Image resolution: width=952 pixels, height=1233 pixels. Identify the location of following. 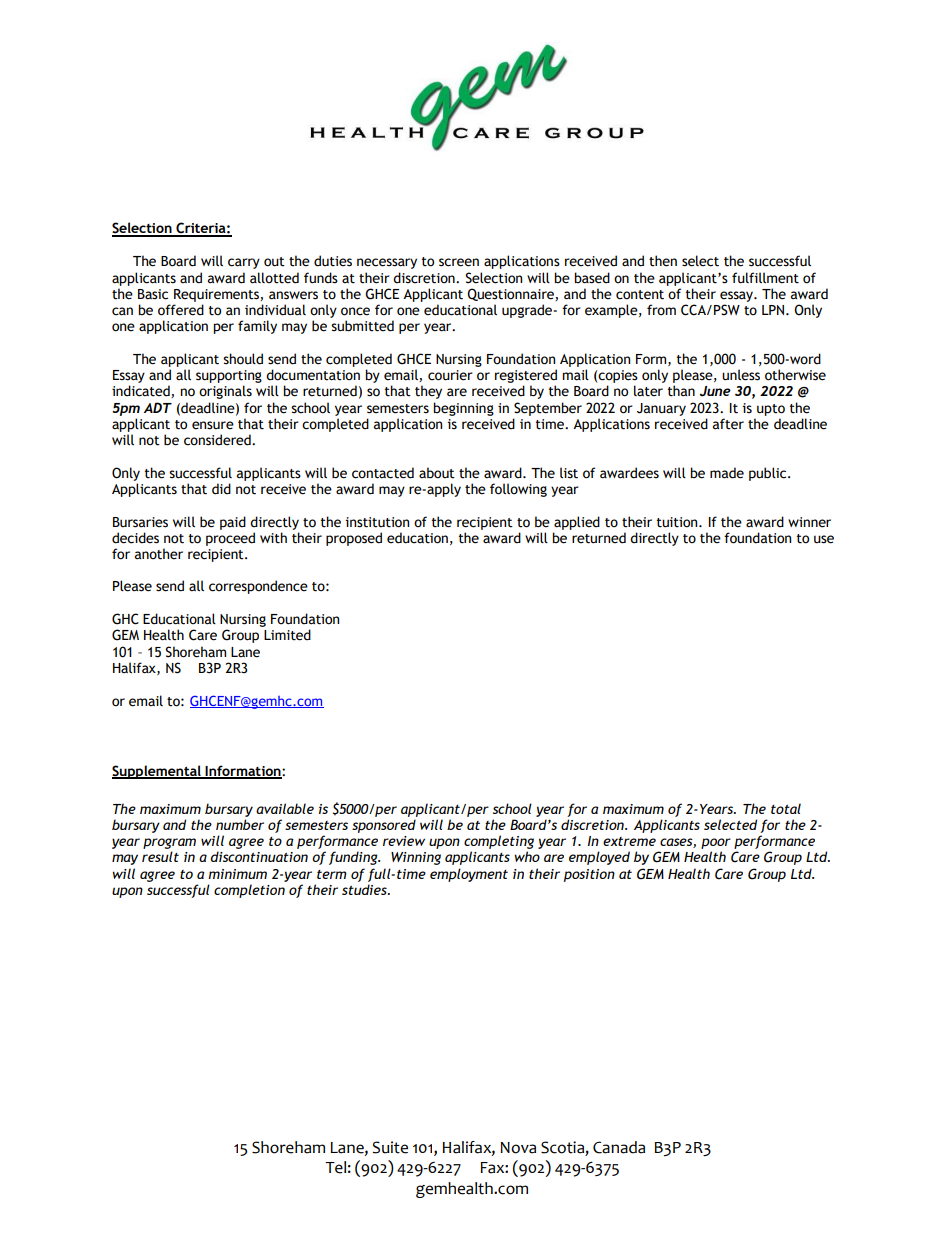
(518, 490).
